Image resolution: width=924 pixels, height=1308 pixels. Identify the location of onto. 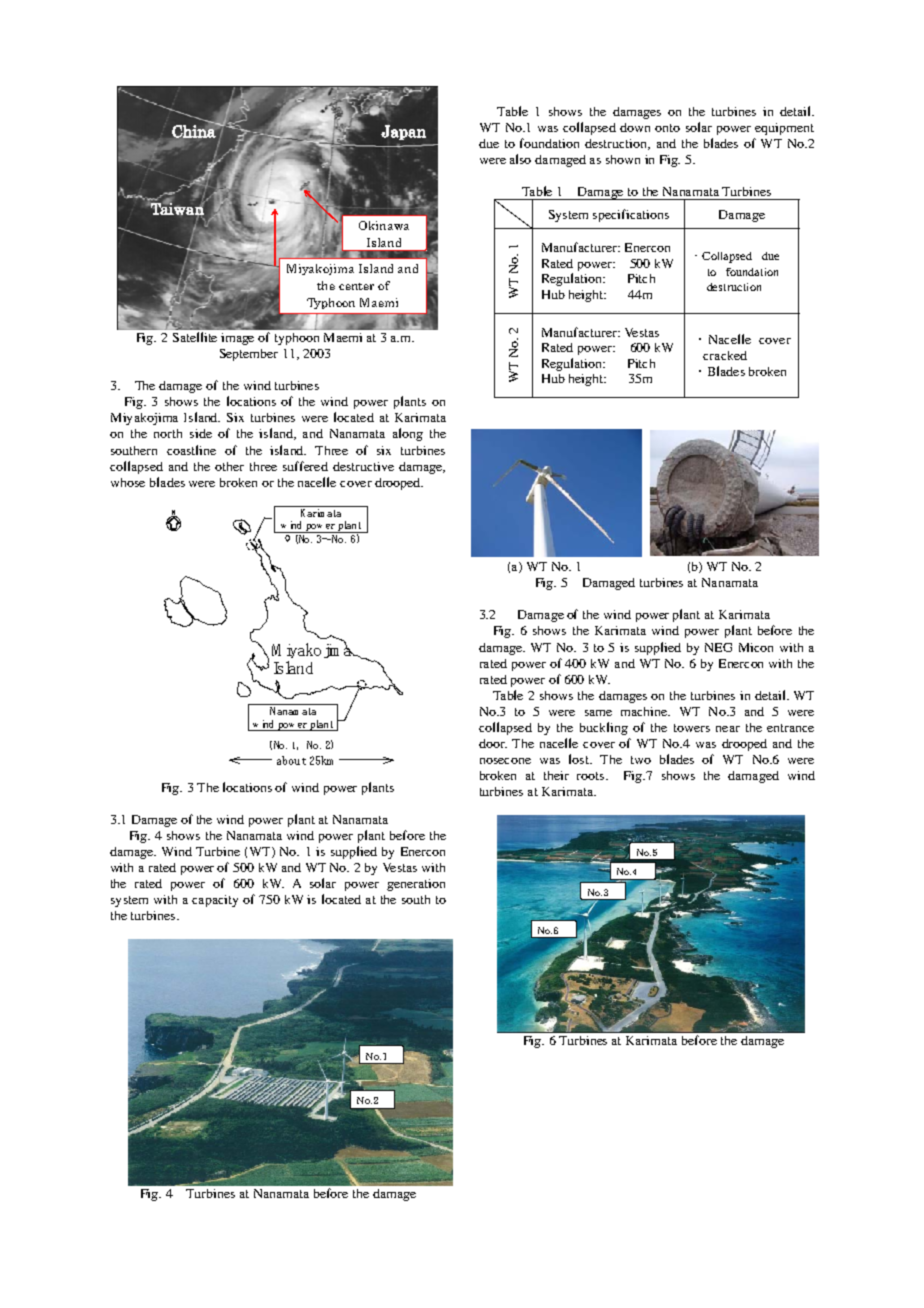
(667, 128).
